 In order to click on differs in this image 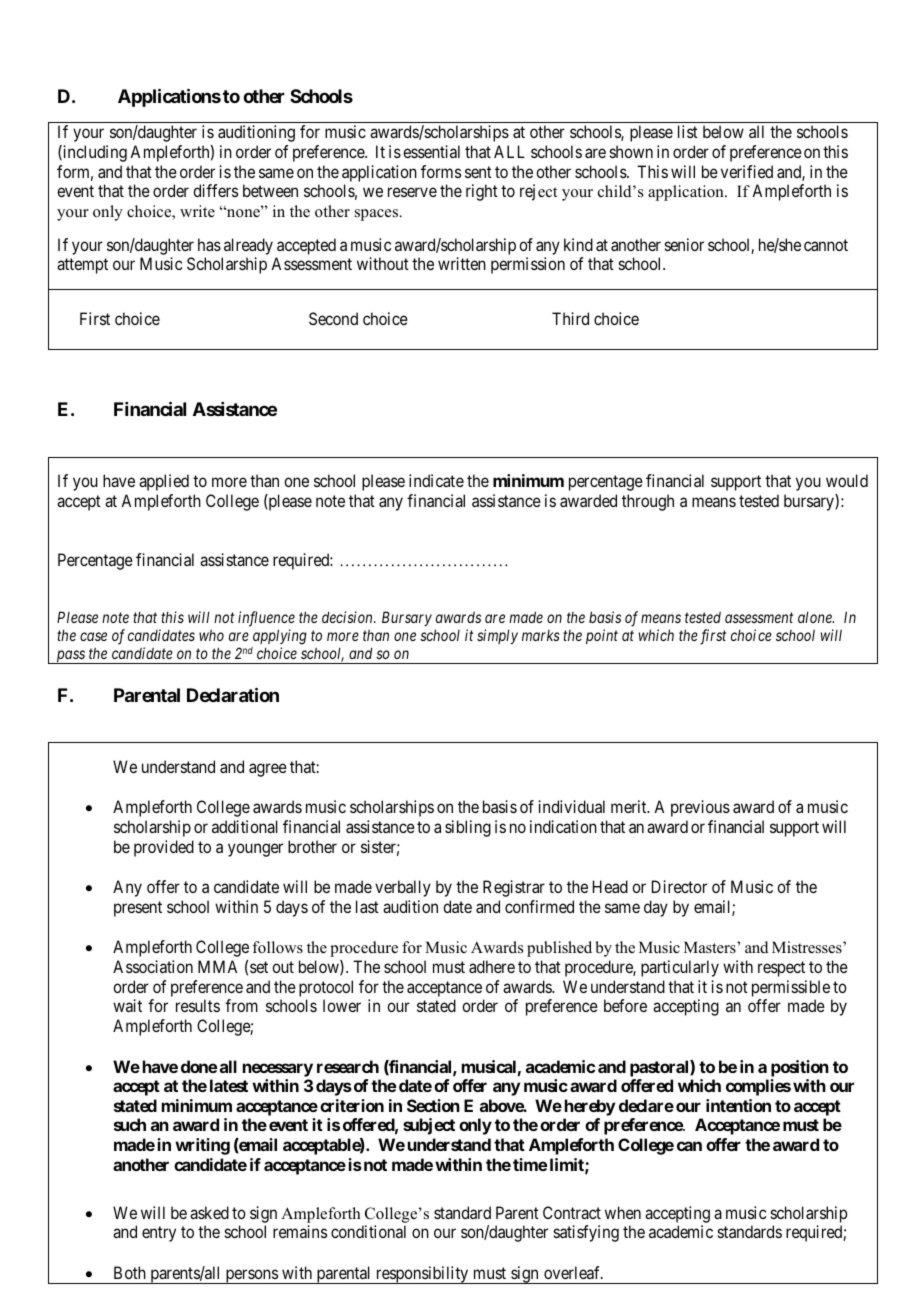, I will do `click(215, 190)`.
